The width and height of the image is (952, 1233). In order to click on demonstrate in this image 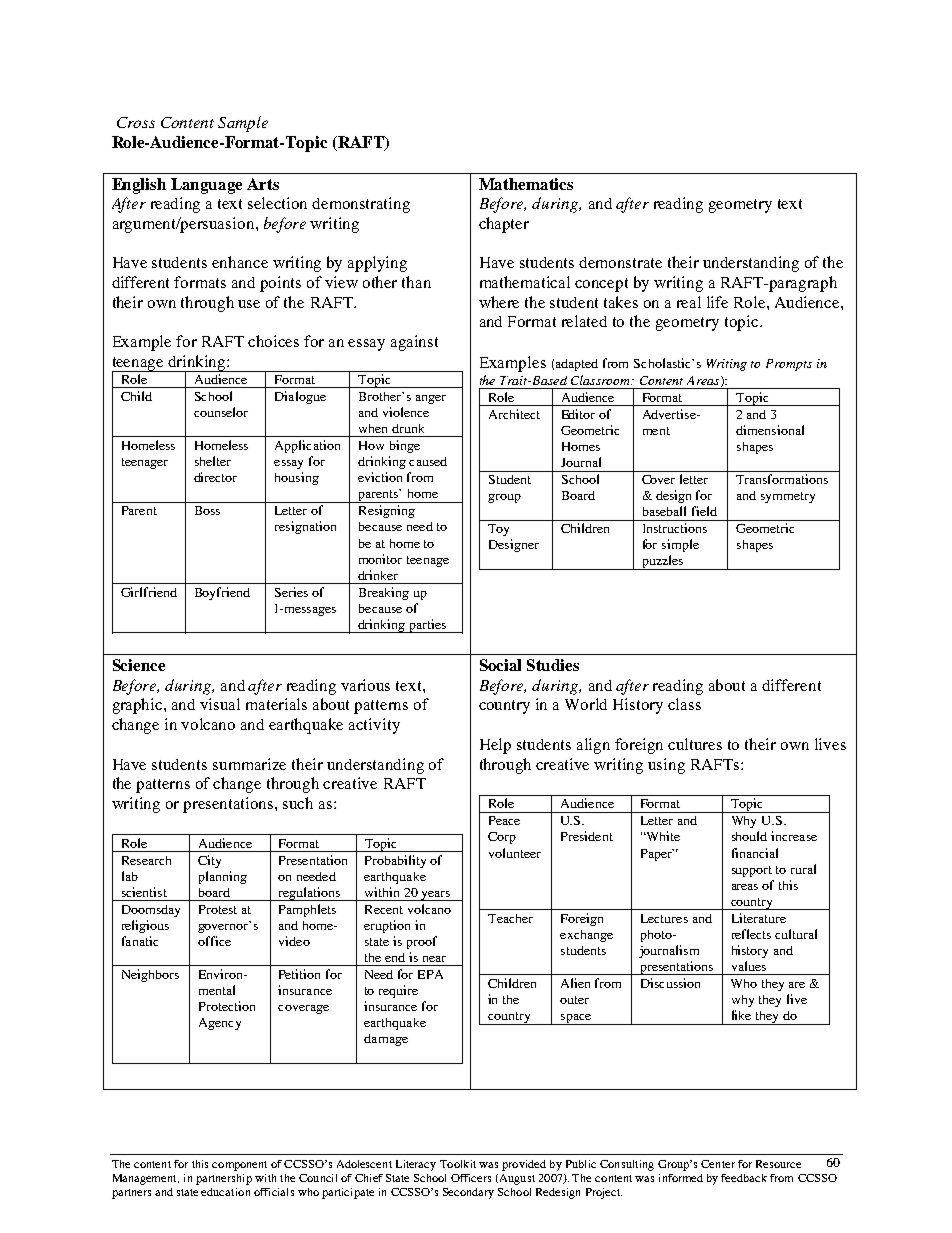, I will do `click(620, 262)`.
